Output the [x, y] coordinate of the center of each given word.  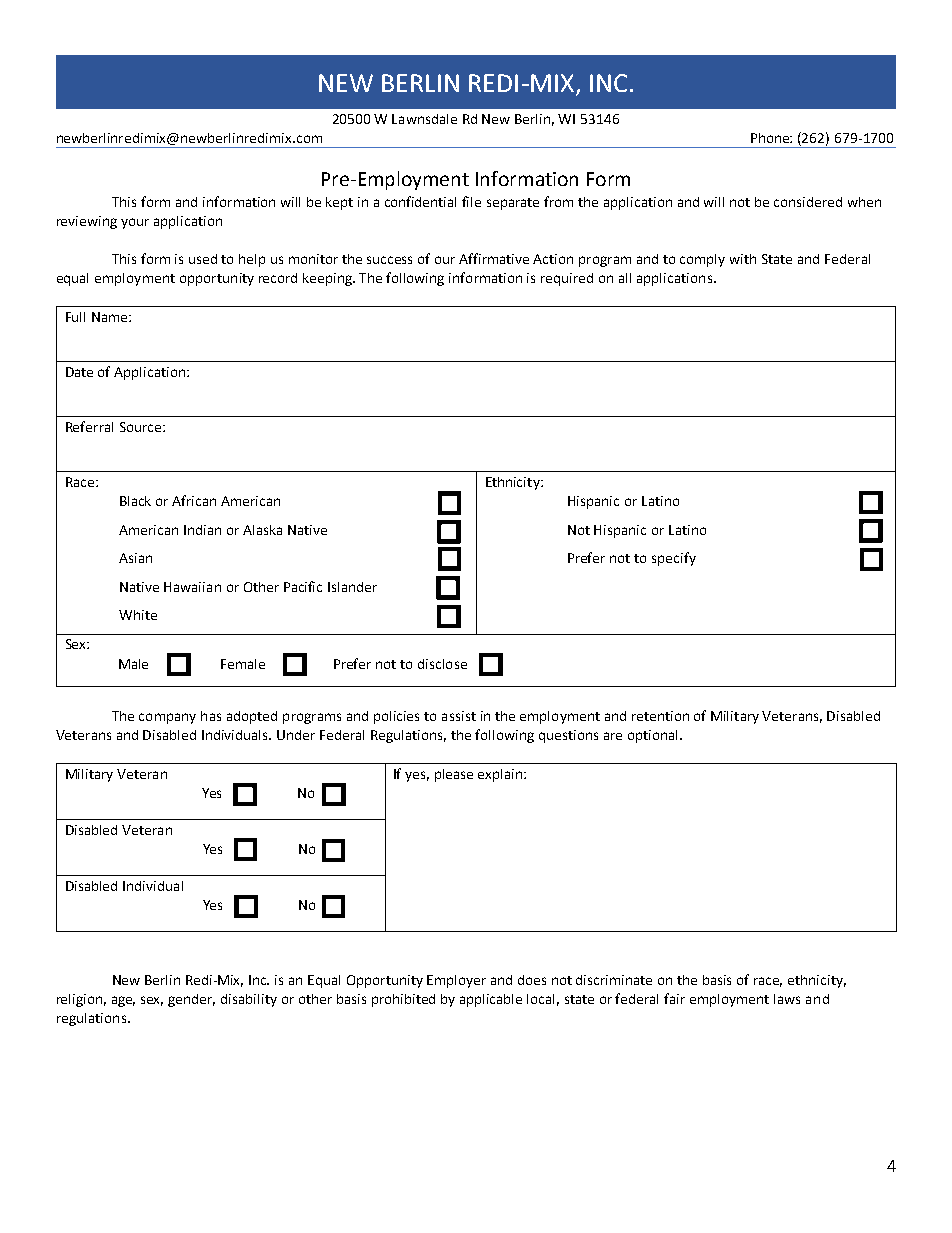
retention [660, 716]
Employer [456, 981]
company [167, 718]
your [135, 223]
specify [674, 559]
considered [808, 202]
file [471, 201]
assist [459, 716]
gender [191, 1000]
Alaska [262, 530]
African [194, 500]
